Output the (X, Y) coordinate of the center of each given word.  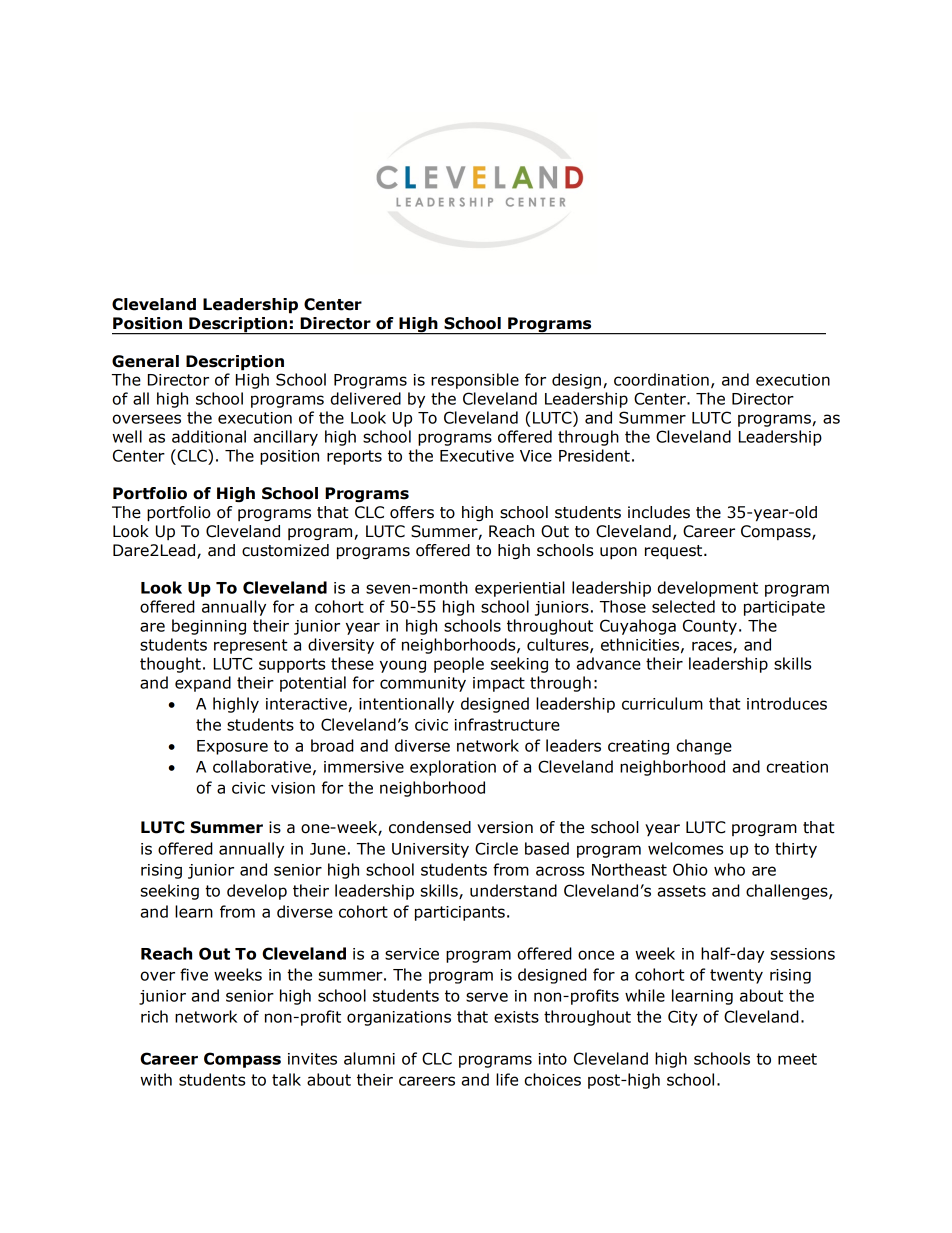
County (710, 627)
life (507, 1079)
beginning (209, 627)
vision (293, 788)
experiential (520, 589)
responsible (475, 381)
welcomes (685, 848)
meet (797, 1059)
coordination (661, 379)
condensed (430, 827)
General (145, 361)
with (156, 1079)
